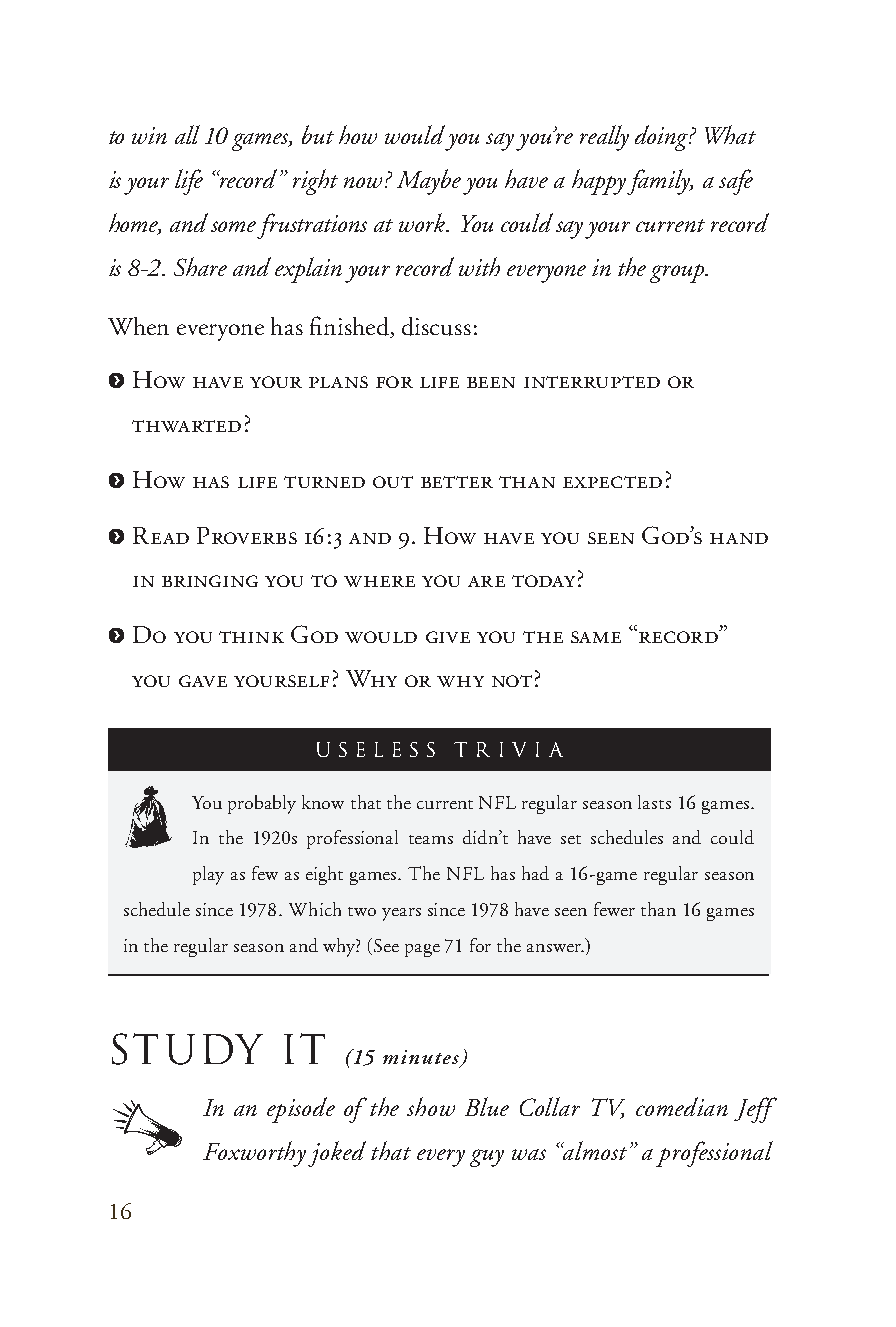 This screenshot has height=1327, width=896. What do you see at coordinates (149, 135) in the screenshot?
I see `win` at bounding box center [149, 135].
